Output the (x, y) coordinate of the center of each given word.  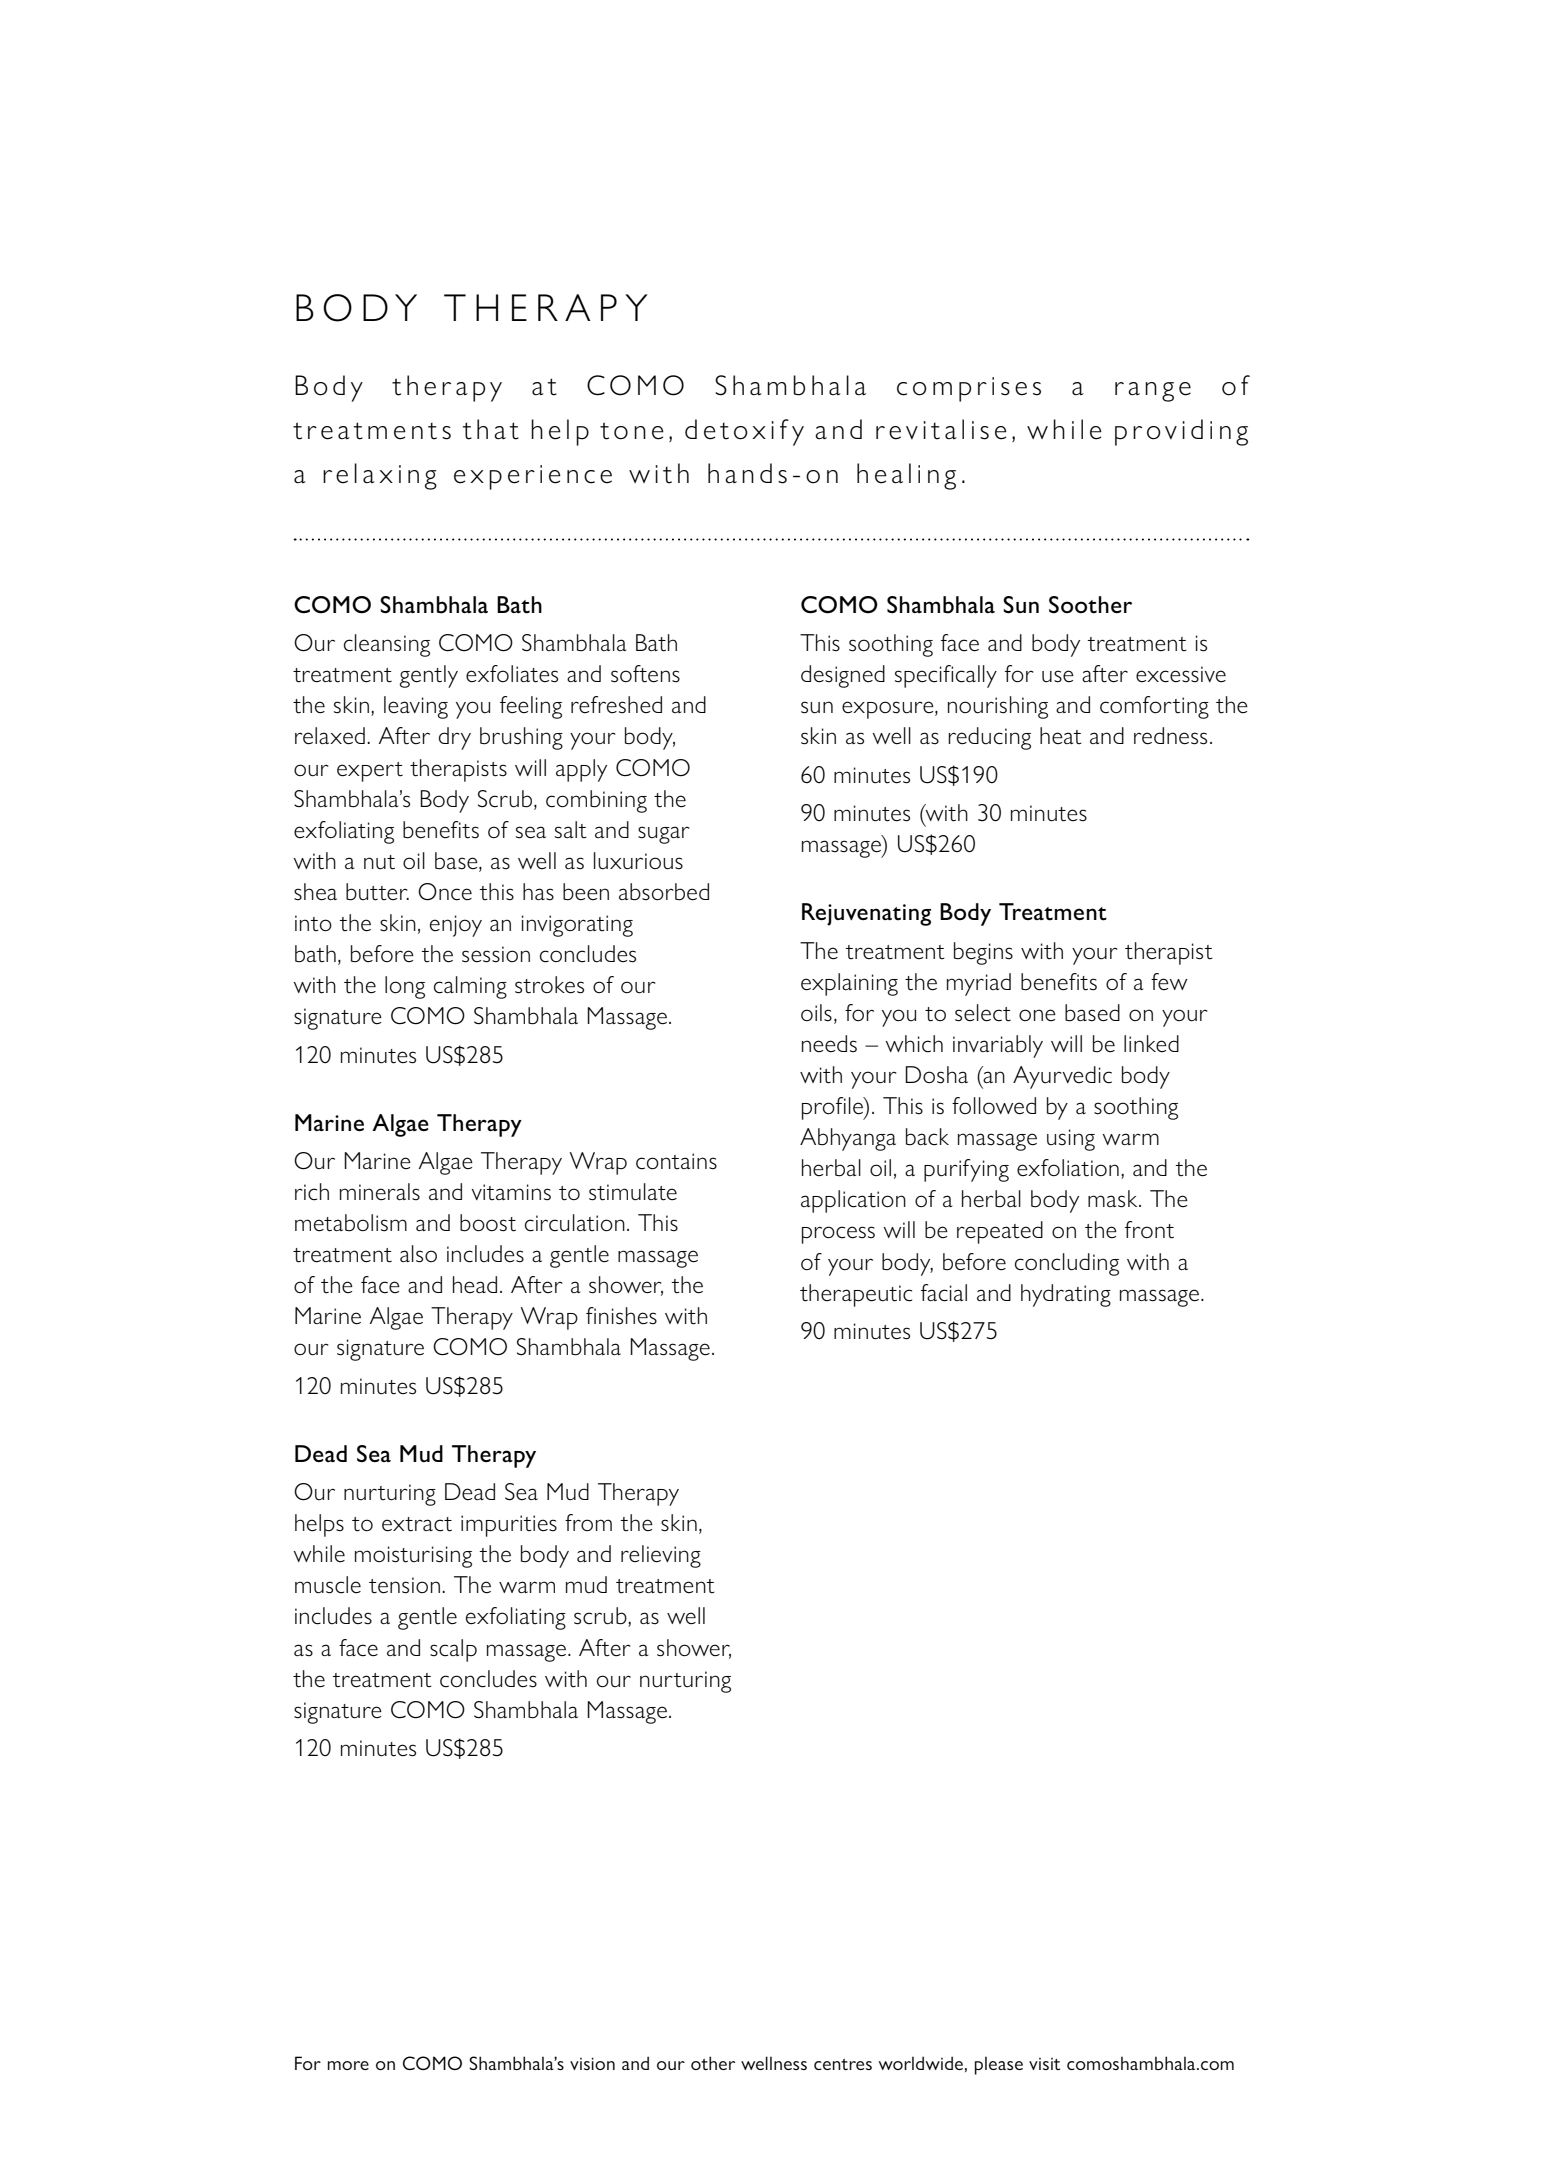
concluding (1067, 1264)
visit (1044, 2064)
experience (533, 477)
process (838, 1235)
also (418, 1254)
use (1058, 676)
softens (645, 674)
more (348, 2065)
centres (843, 2064)
